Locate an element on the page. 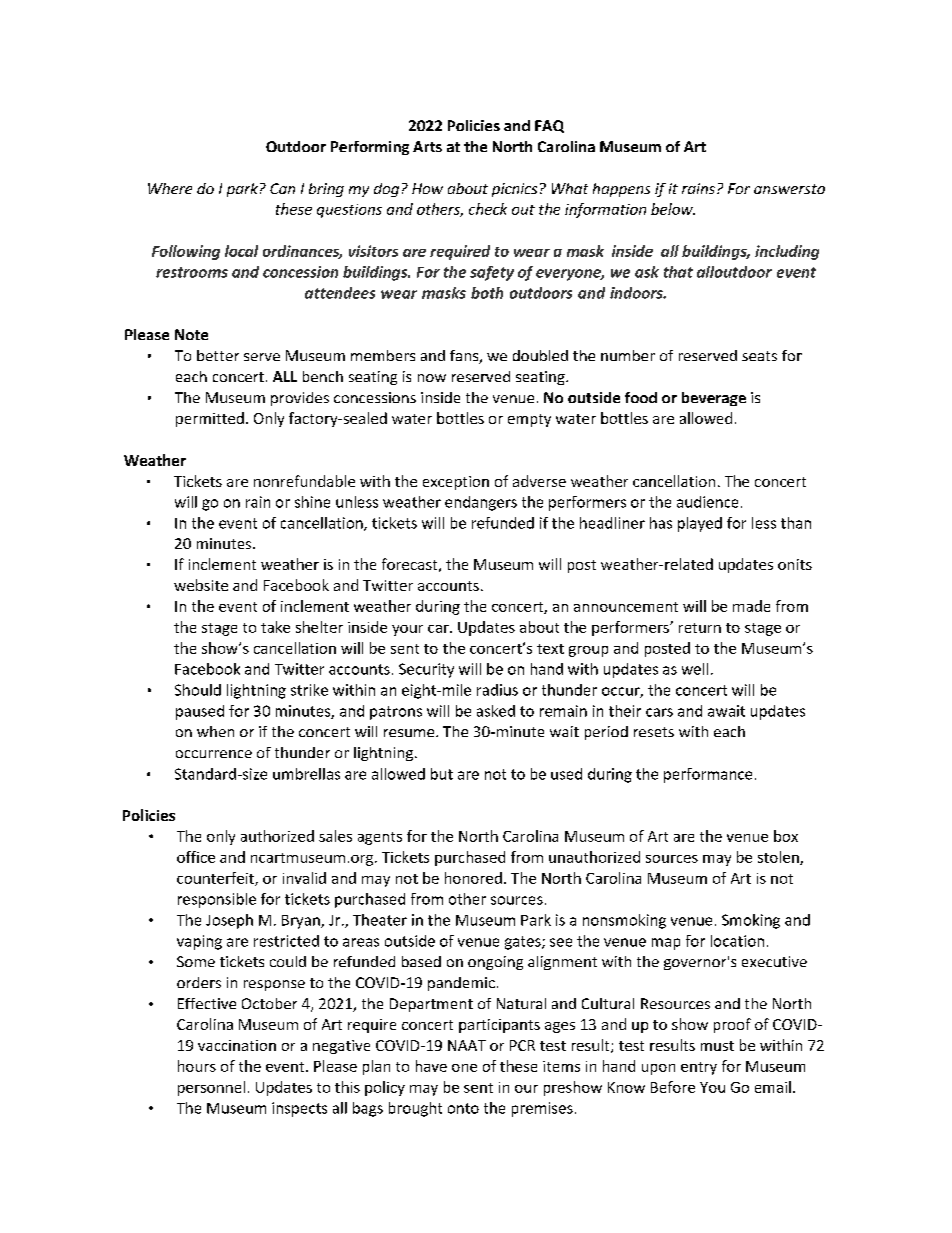 The width and height of the page is (952, 1233). audience is located at coordinates (707, 502).
